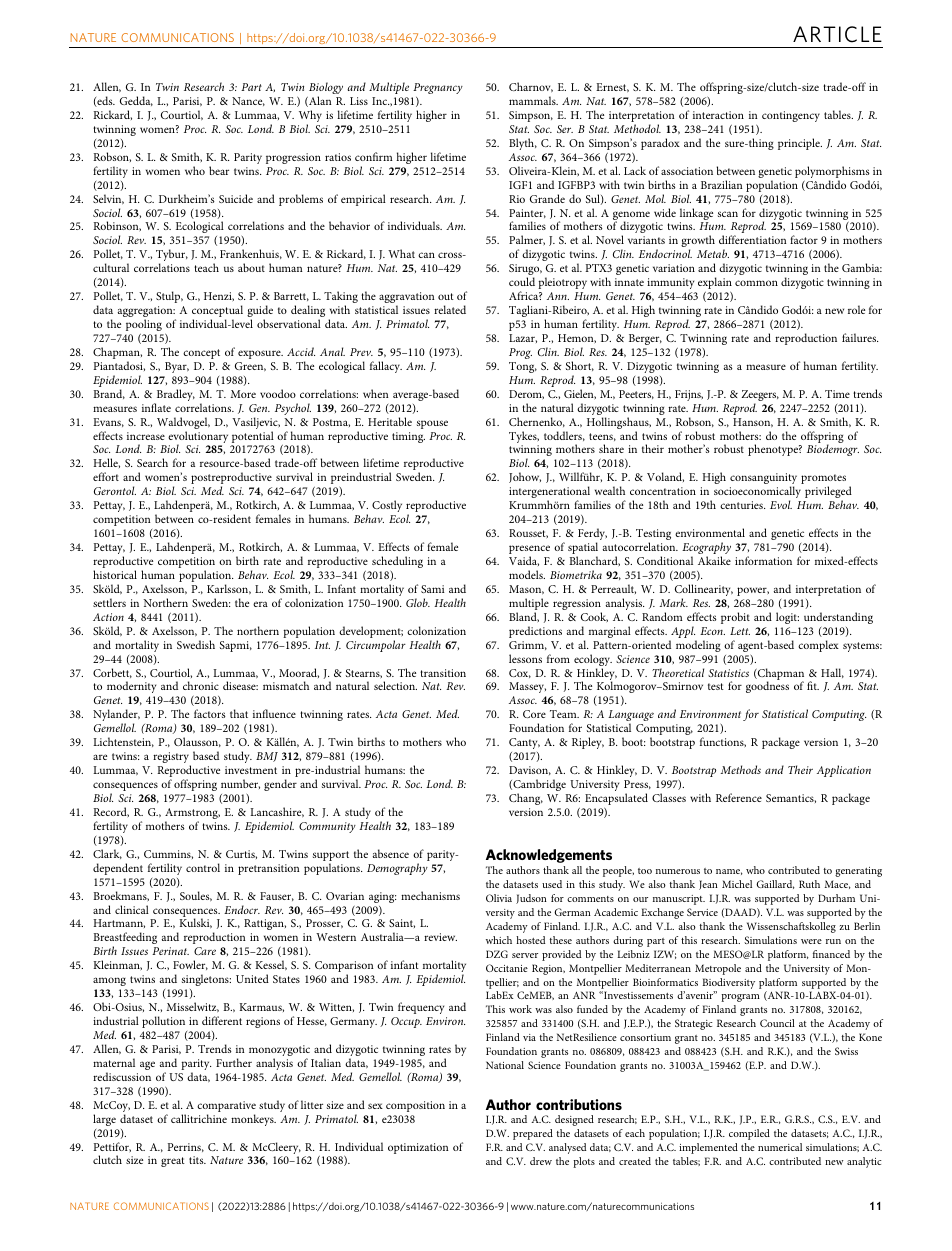 The width and height of the document is (952, 1251). What do you see at coordinates (432, 424) in the document?
I see `spouse` at bounding box center [432, 424].
